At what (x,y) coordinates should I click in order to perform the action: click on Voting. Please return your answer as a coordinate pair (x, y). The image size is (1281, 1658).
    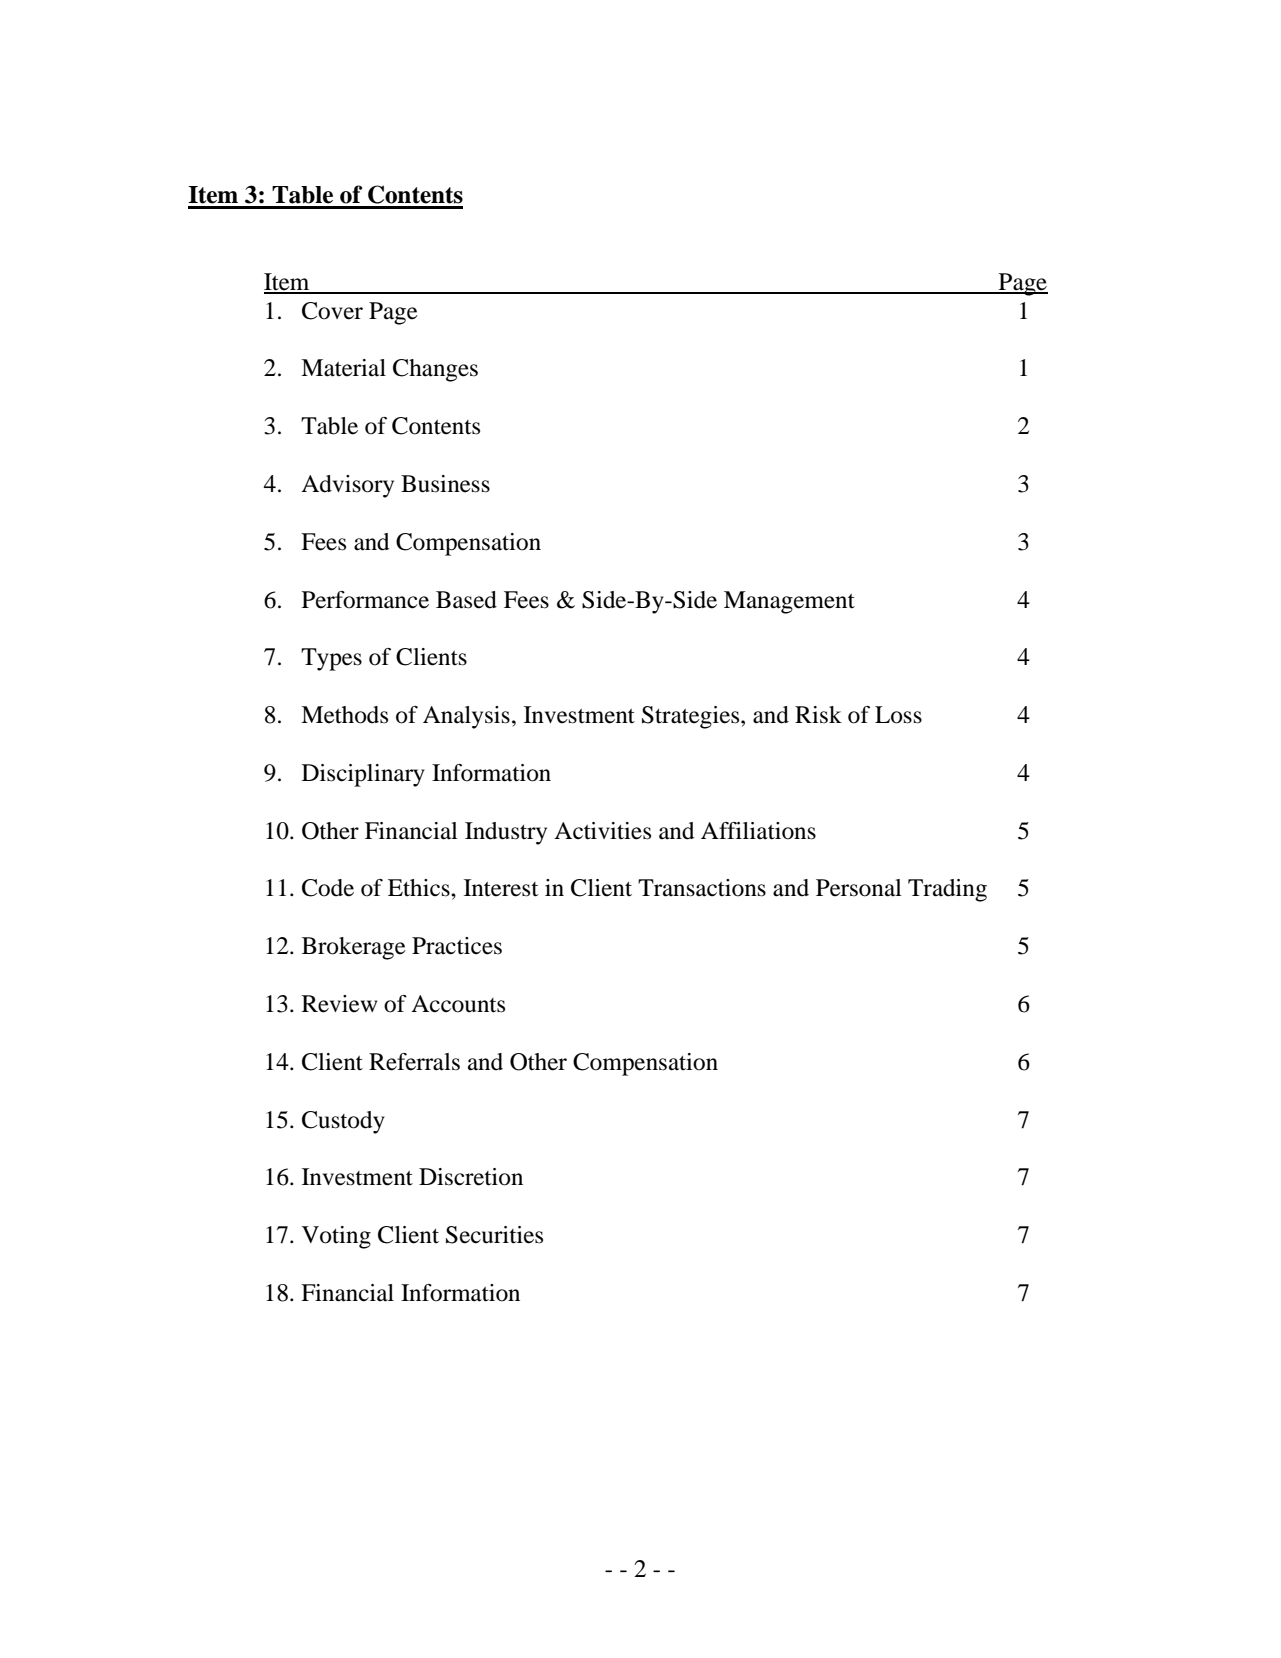
    Looking at the image, I should click on (336, 1237).
